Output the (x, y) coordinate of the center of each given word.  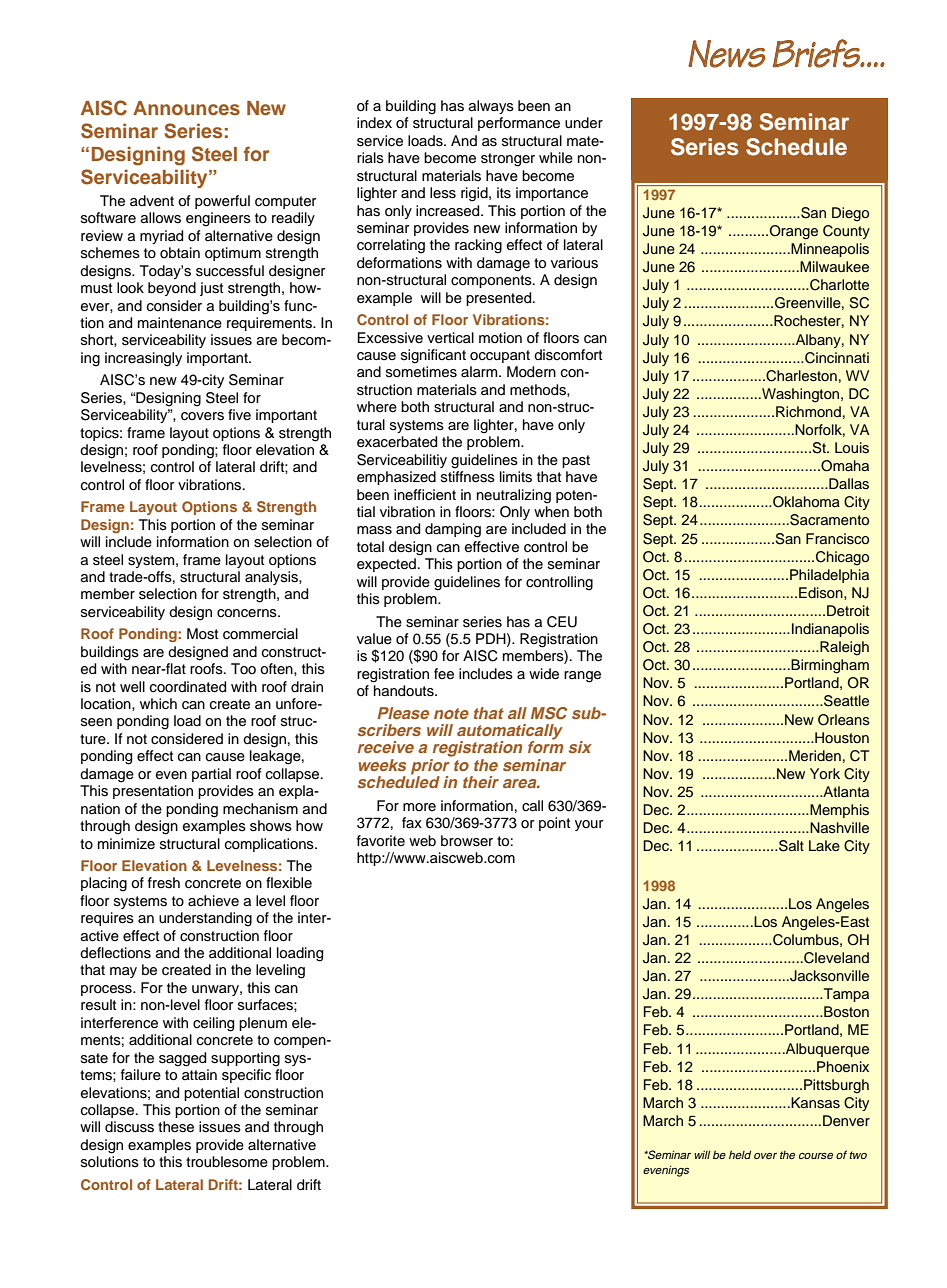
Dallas (848, 484)
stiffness (468, 477)
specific (246, 1076)
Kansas (814, 1103)
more (419, 807)
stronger (508, 160)
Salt (790, 846)
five (239, 414)
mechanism (260, 809)
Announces (186, 108)
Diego (850, 214)
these (176, 1127)
